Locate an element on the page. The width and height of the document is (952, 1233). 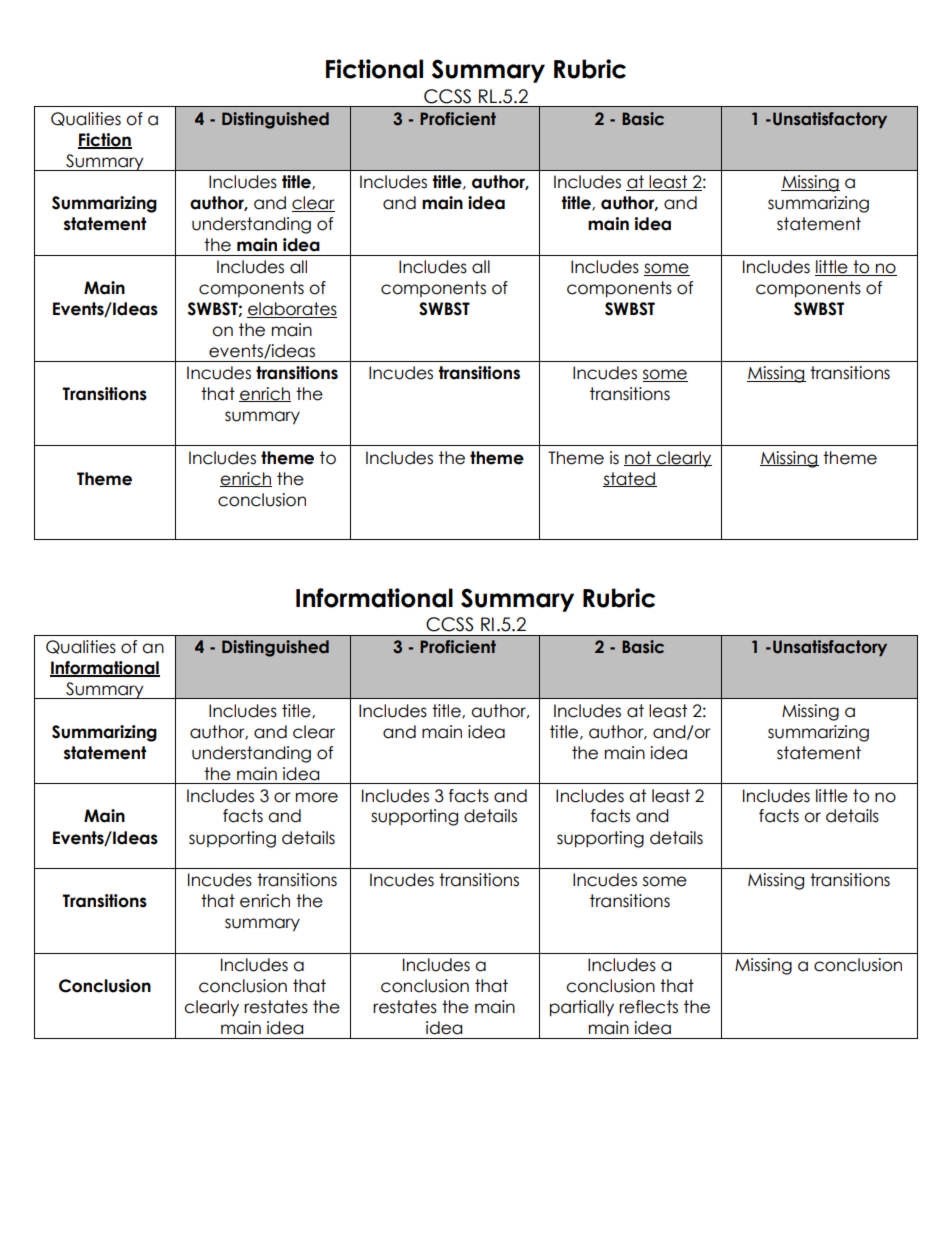
stated is located at coordinates (630, 479).
